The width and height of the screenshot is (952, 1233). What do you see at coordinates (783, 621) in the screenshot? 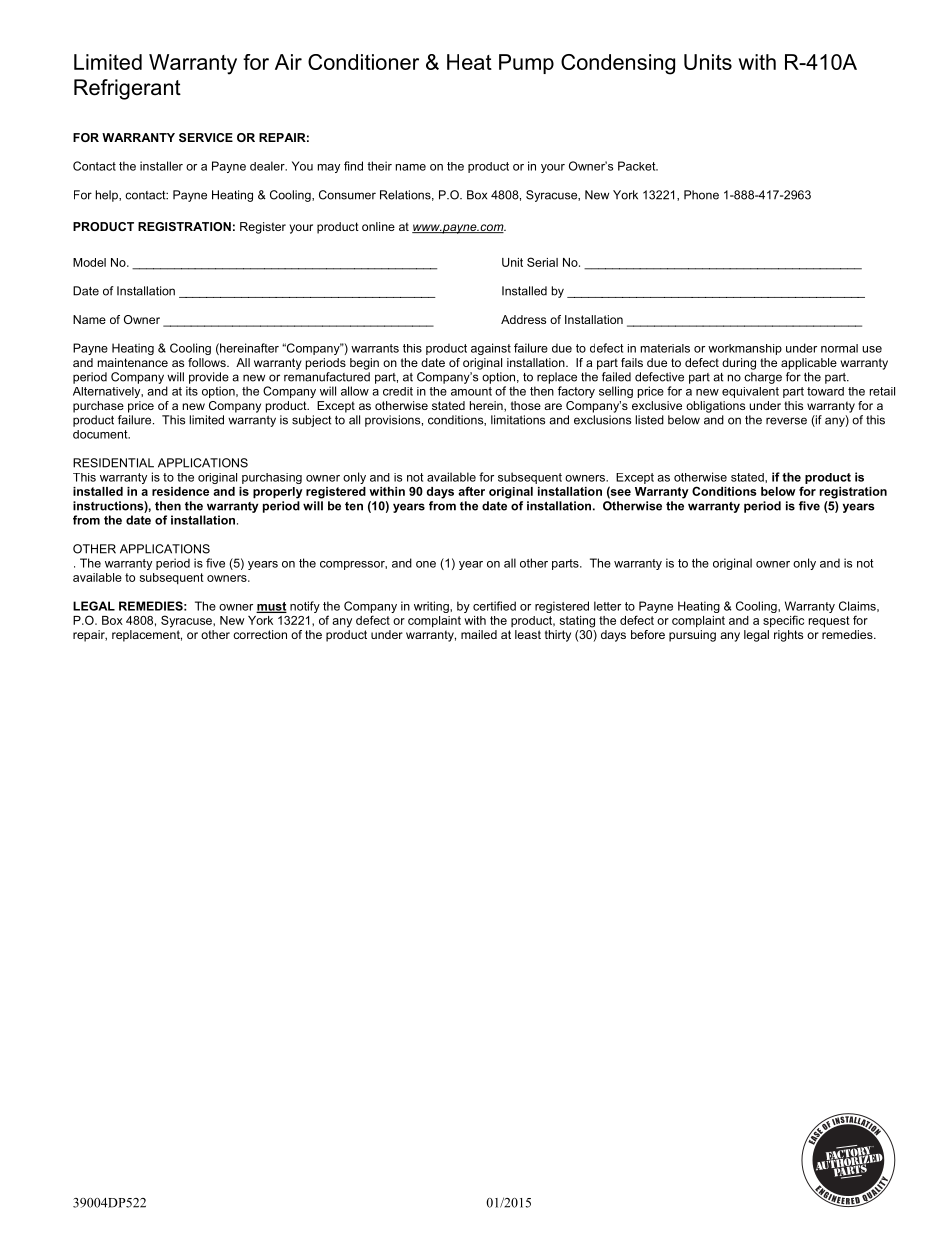
I see `specific` at bounding box center [783, 621].
